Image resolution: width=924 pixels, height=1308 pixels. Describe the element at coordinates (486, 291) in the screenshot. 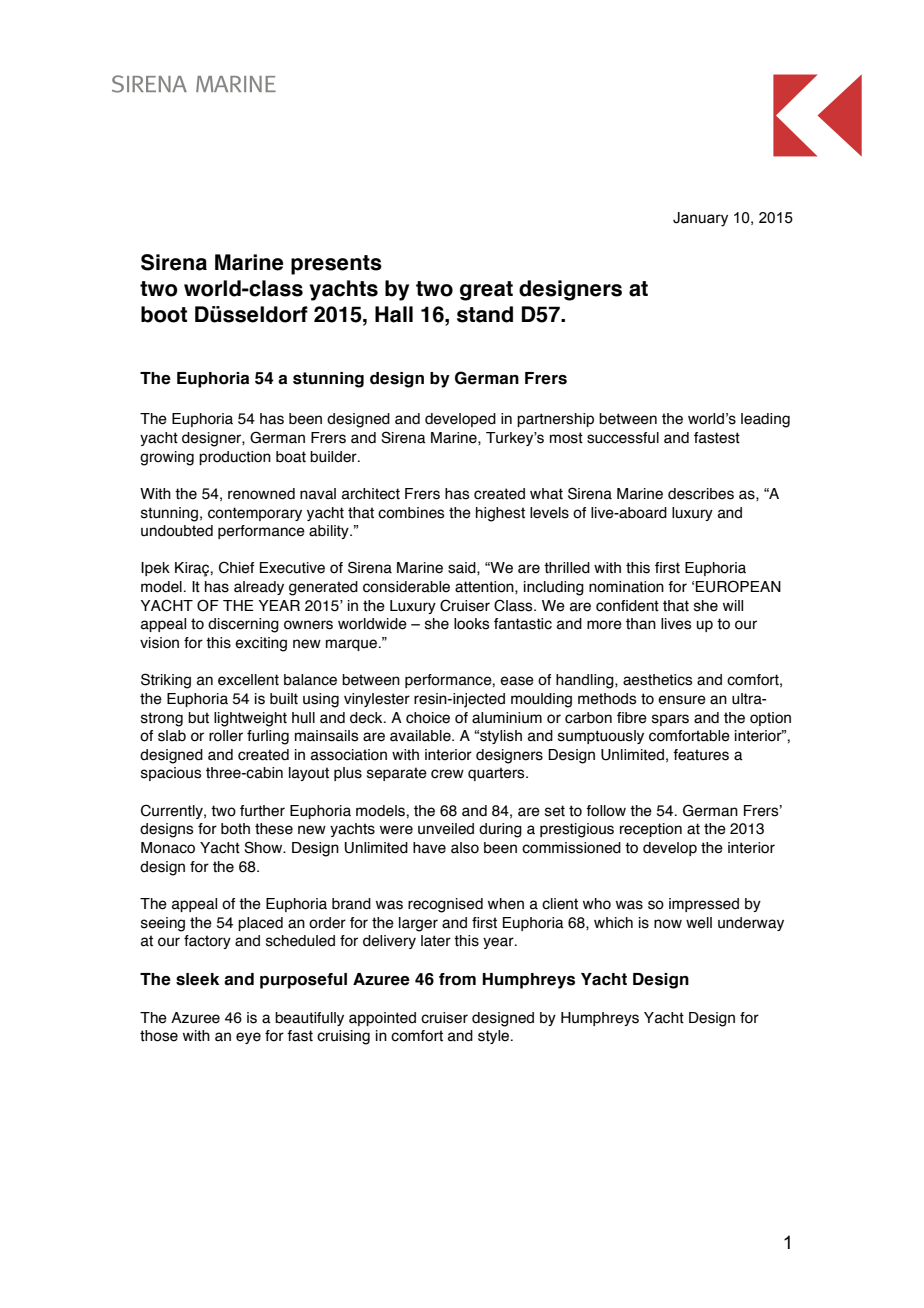

I see `great` at that location.
